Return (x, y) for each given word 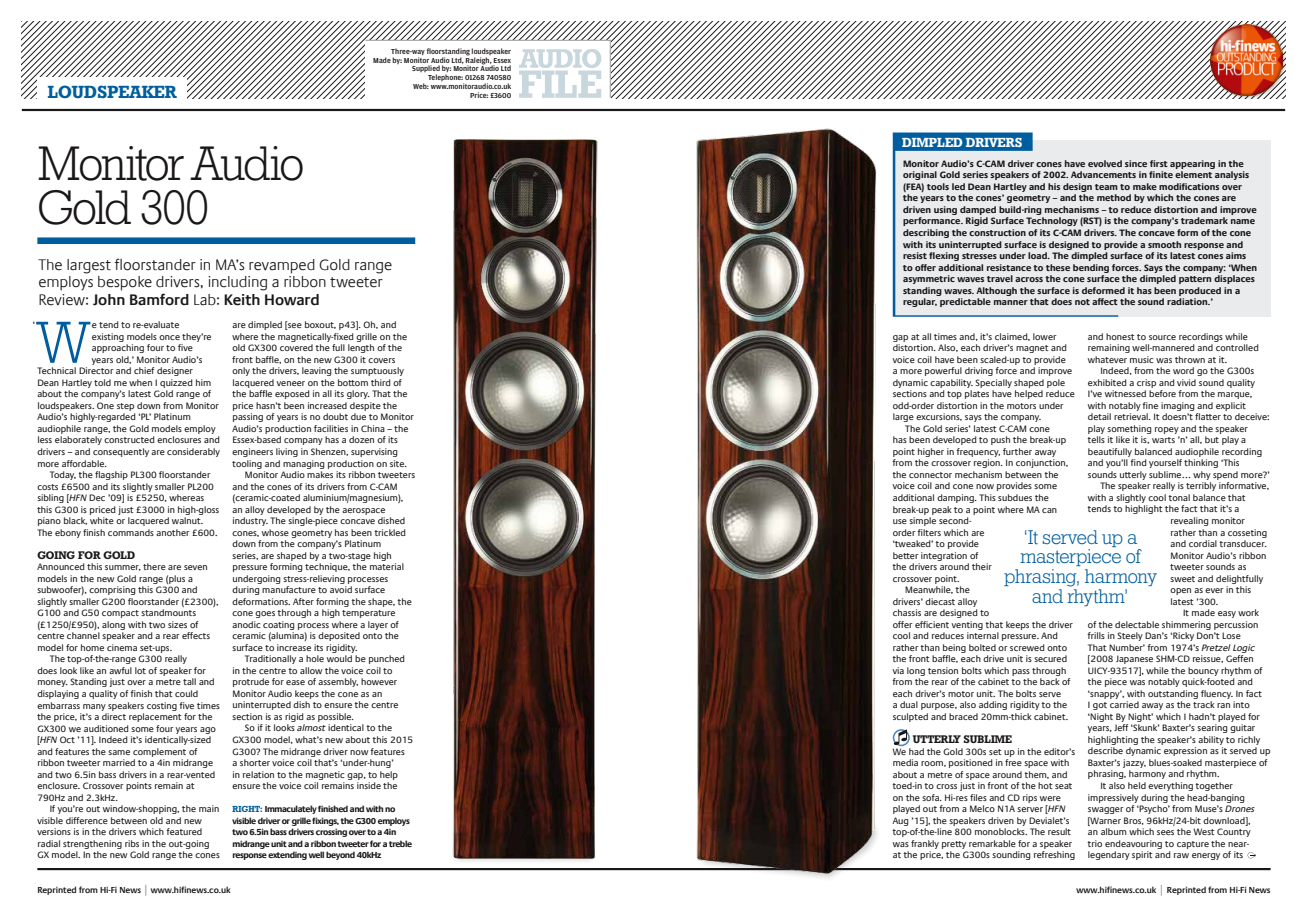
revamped (282, 266)
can (1049, 510)
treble (400, 843)
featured (184, 831)
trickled (390, 532)
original (920, 175)
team (1106, 187)
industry (250, 521)
